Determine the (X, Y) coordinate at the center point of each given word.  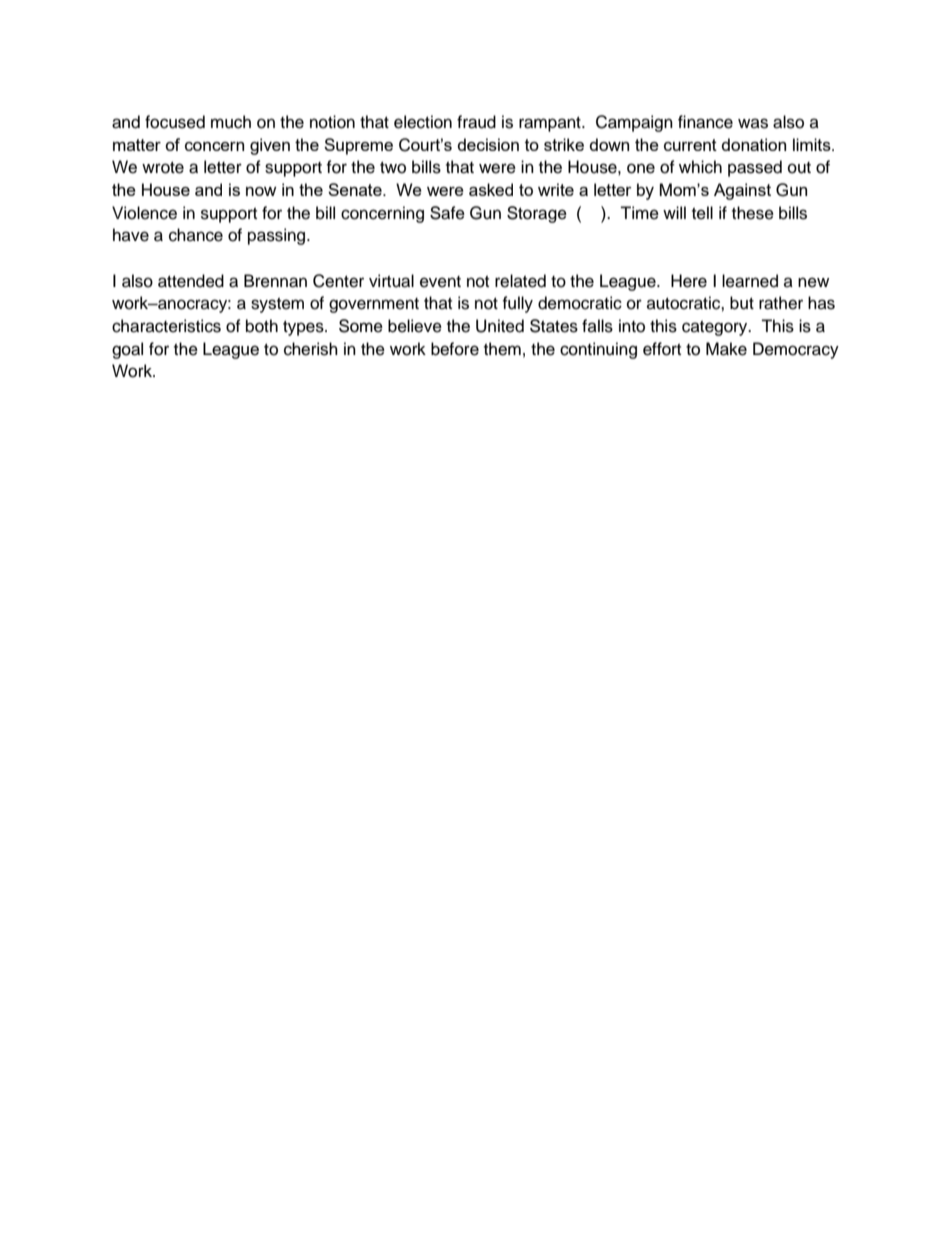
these (753, 213)
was (753, 123)
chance (196, 235)
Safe (447, 213)
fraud (476, 122)
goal (127, 350)
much (231, 122)
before (455, 349)
